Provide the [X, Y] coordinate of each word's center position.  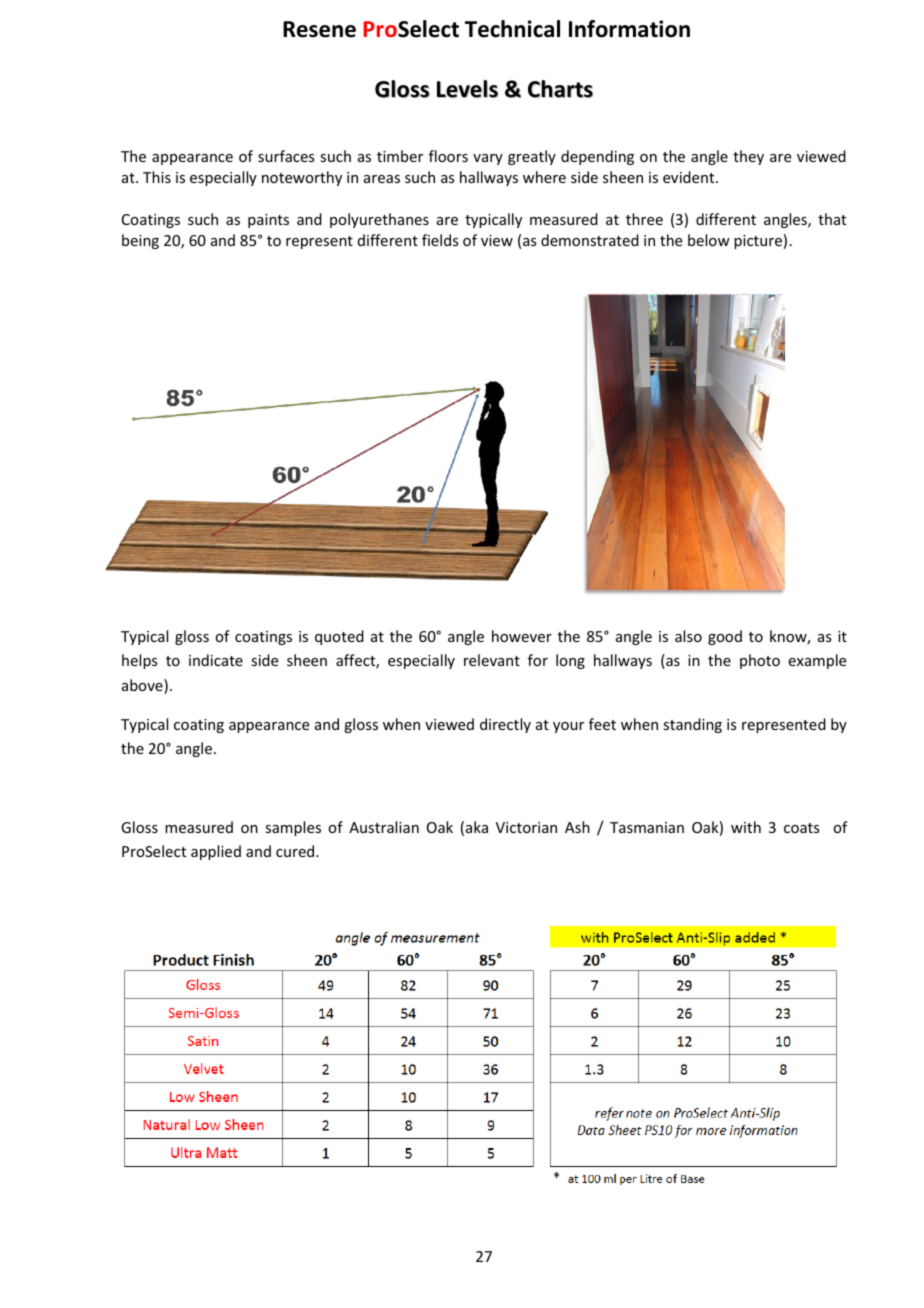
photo [760, 661]
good [725, 637]
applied [216, 852]
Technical [512, 29]
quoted [339, 637]
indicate [216, 660]
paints [268, 221]
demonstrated [590, 240]
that [832, 219]
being [140, 241]
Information [629, 29]
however [522, 636]
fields [440, 240]
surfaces [286, 156]
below [709, 240]
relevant [492, 660]
